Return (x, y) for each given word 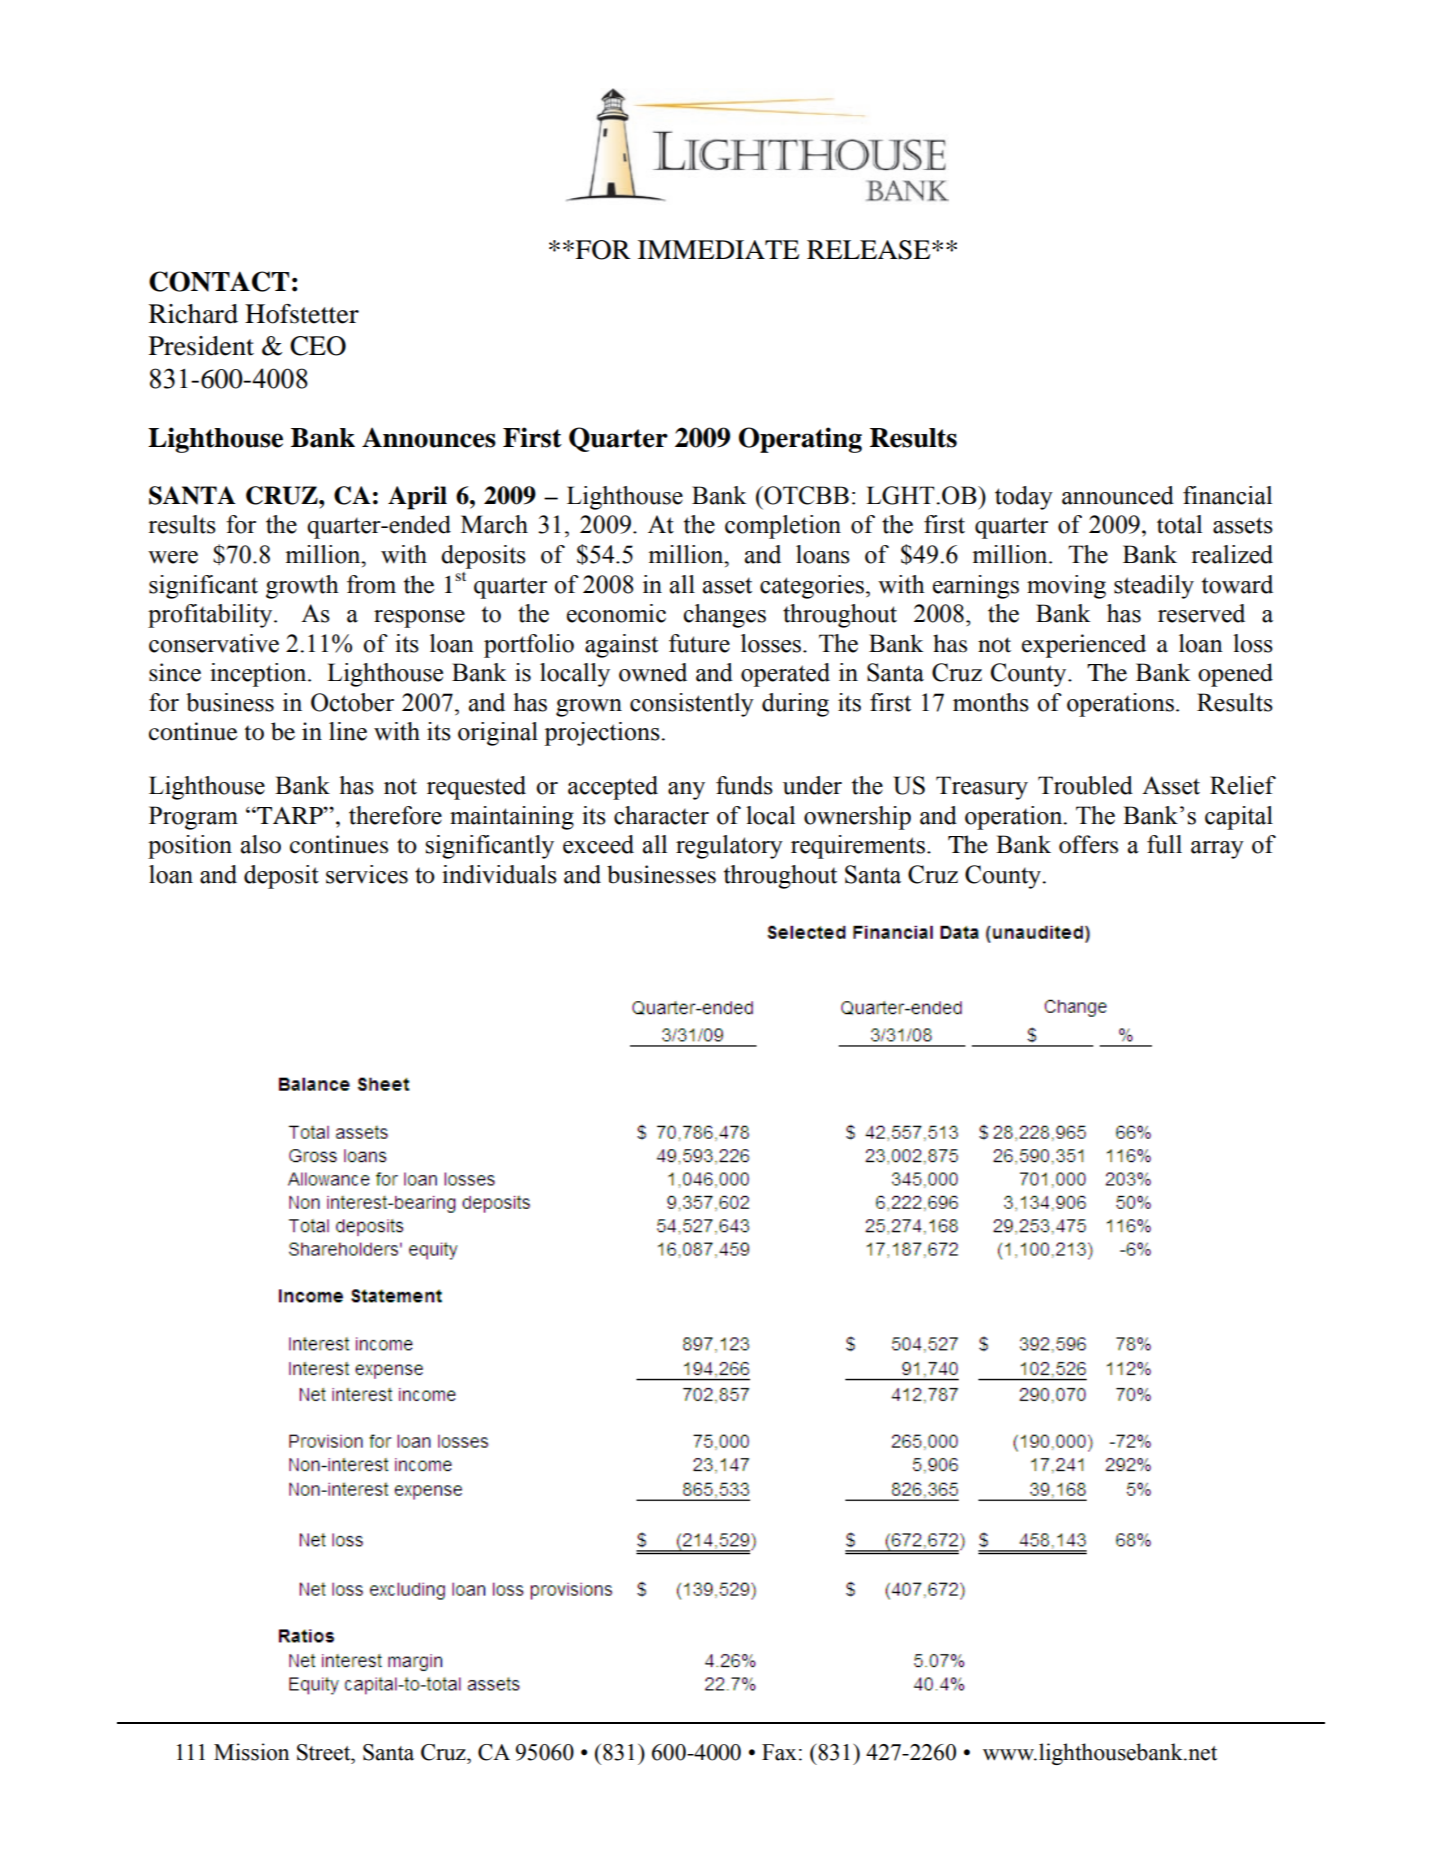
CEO (318, 346)
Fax (779, 1752)
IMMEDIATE (718, 249)
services (367, 874)
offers (1088, 844)
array (1217, 850)
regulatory (729, 847)
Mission (251, 1752)
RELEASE (870, 250)
